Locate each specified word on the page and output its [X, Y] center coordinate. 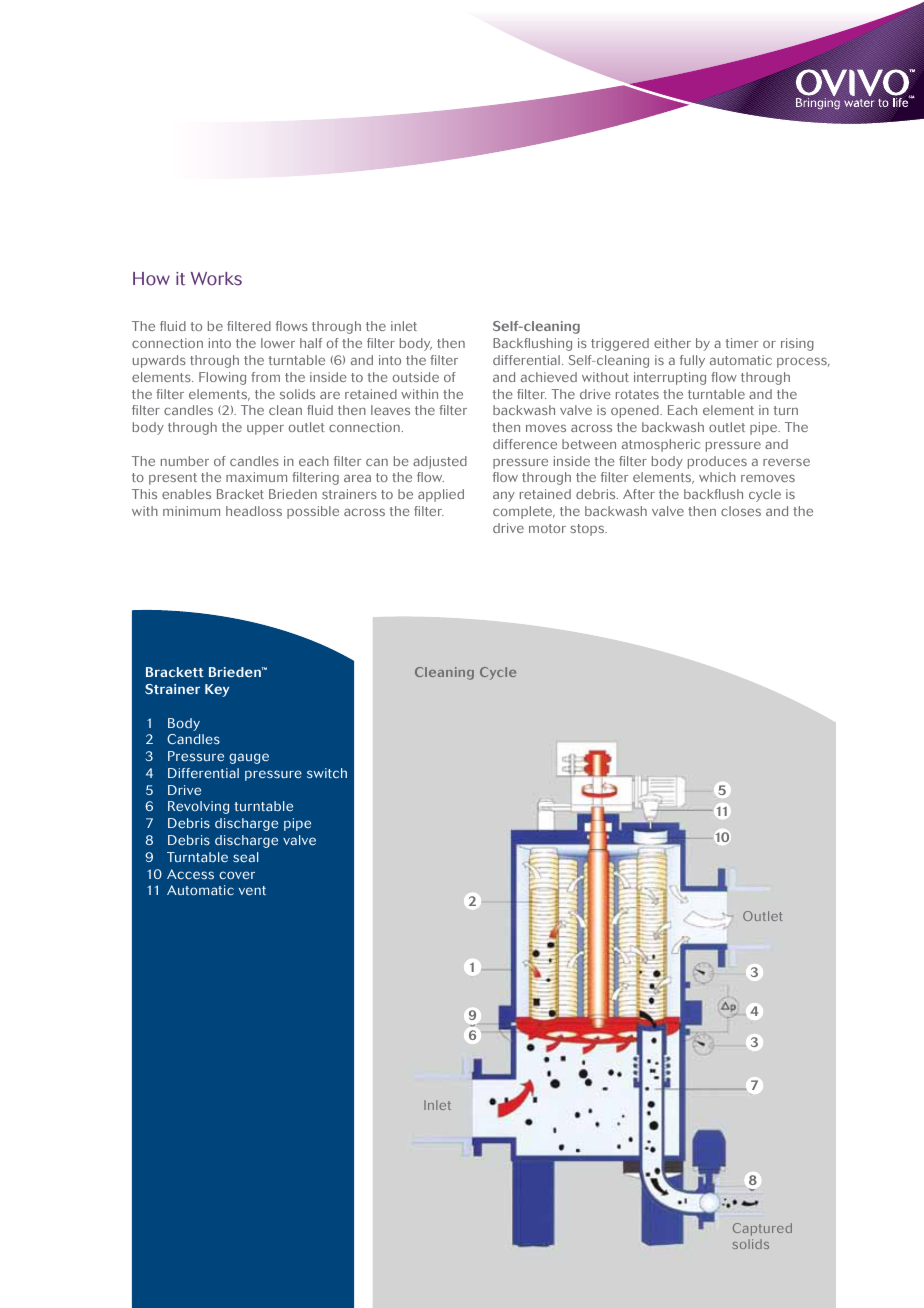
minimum [191, 511]
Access [190, 874]
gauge [249, 758]
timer [742, 343]
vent [252, 891]
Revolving [198, 807]
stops [588, 530]
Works [216, 279]
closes [741, 511]
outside [416, 377]
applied [441, 495]
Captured [762, 1229]
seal [245, 857]
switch [327, 773]
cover [237, 875]
